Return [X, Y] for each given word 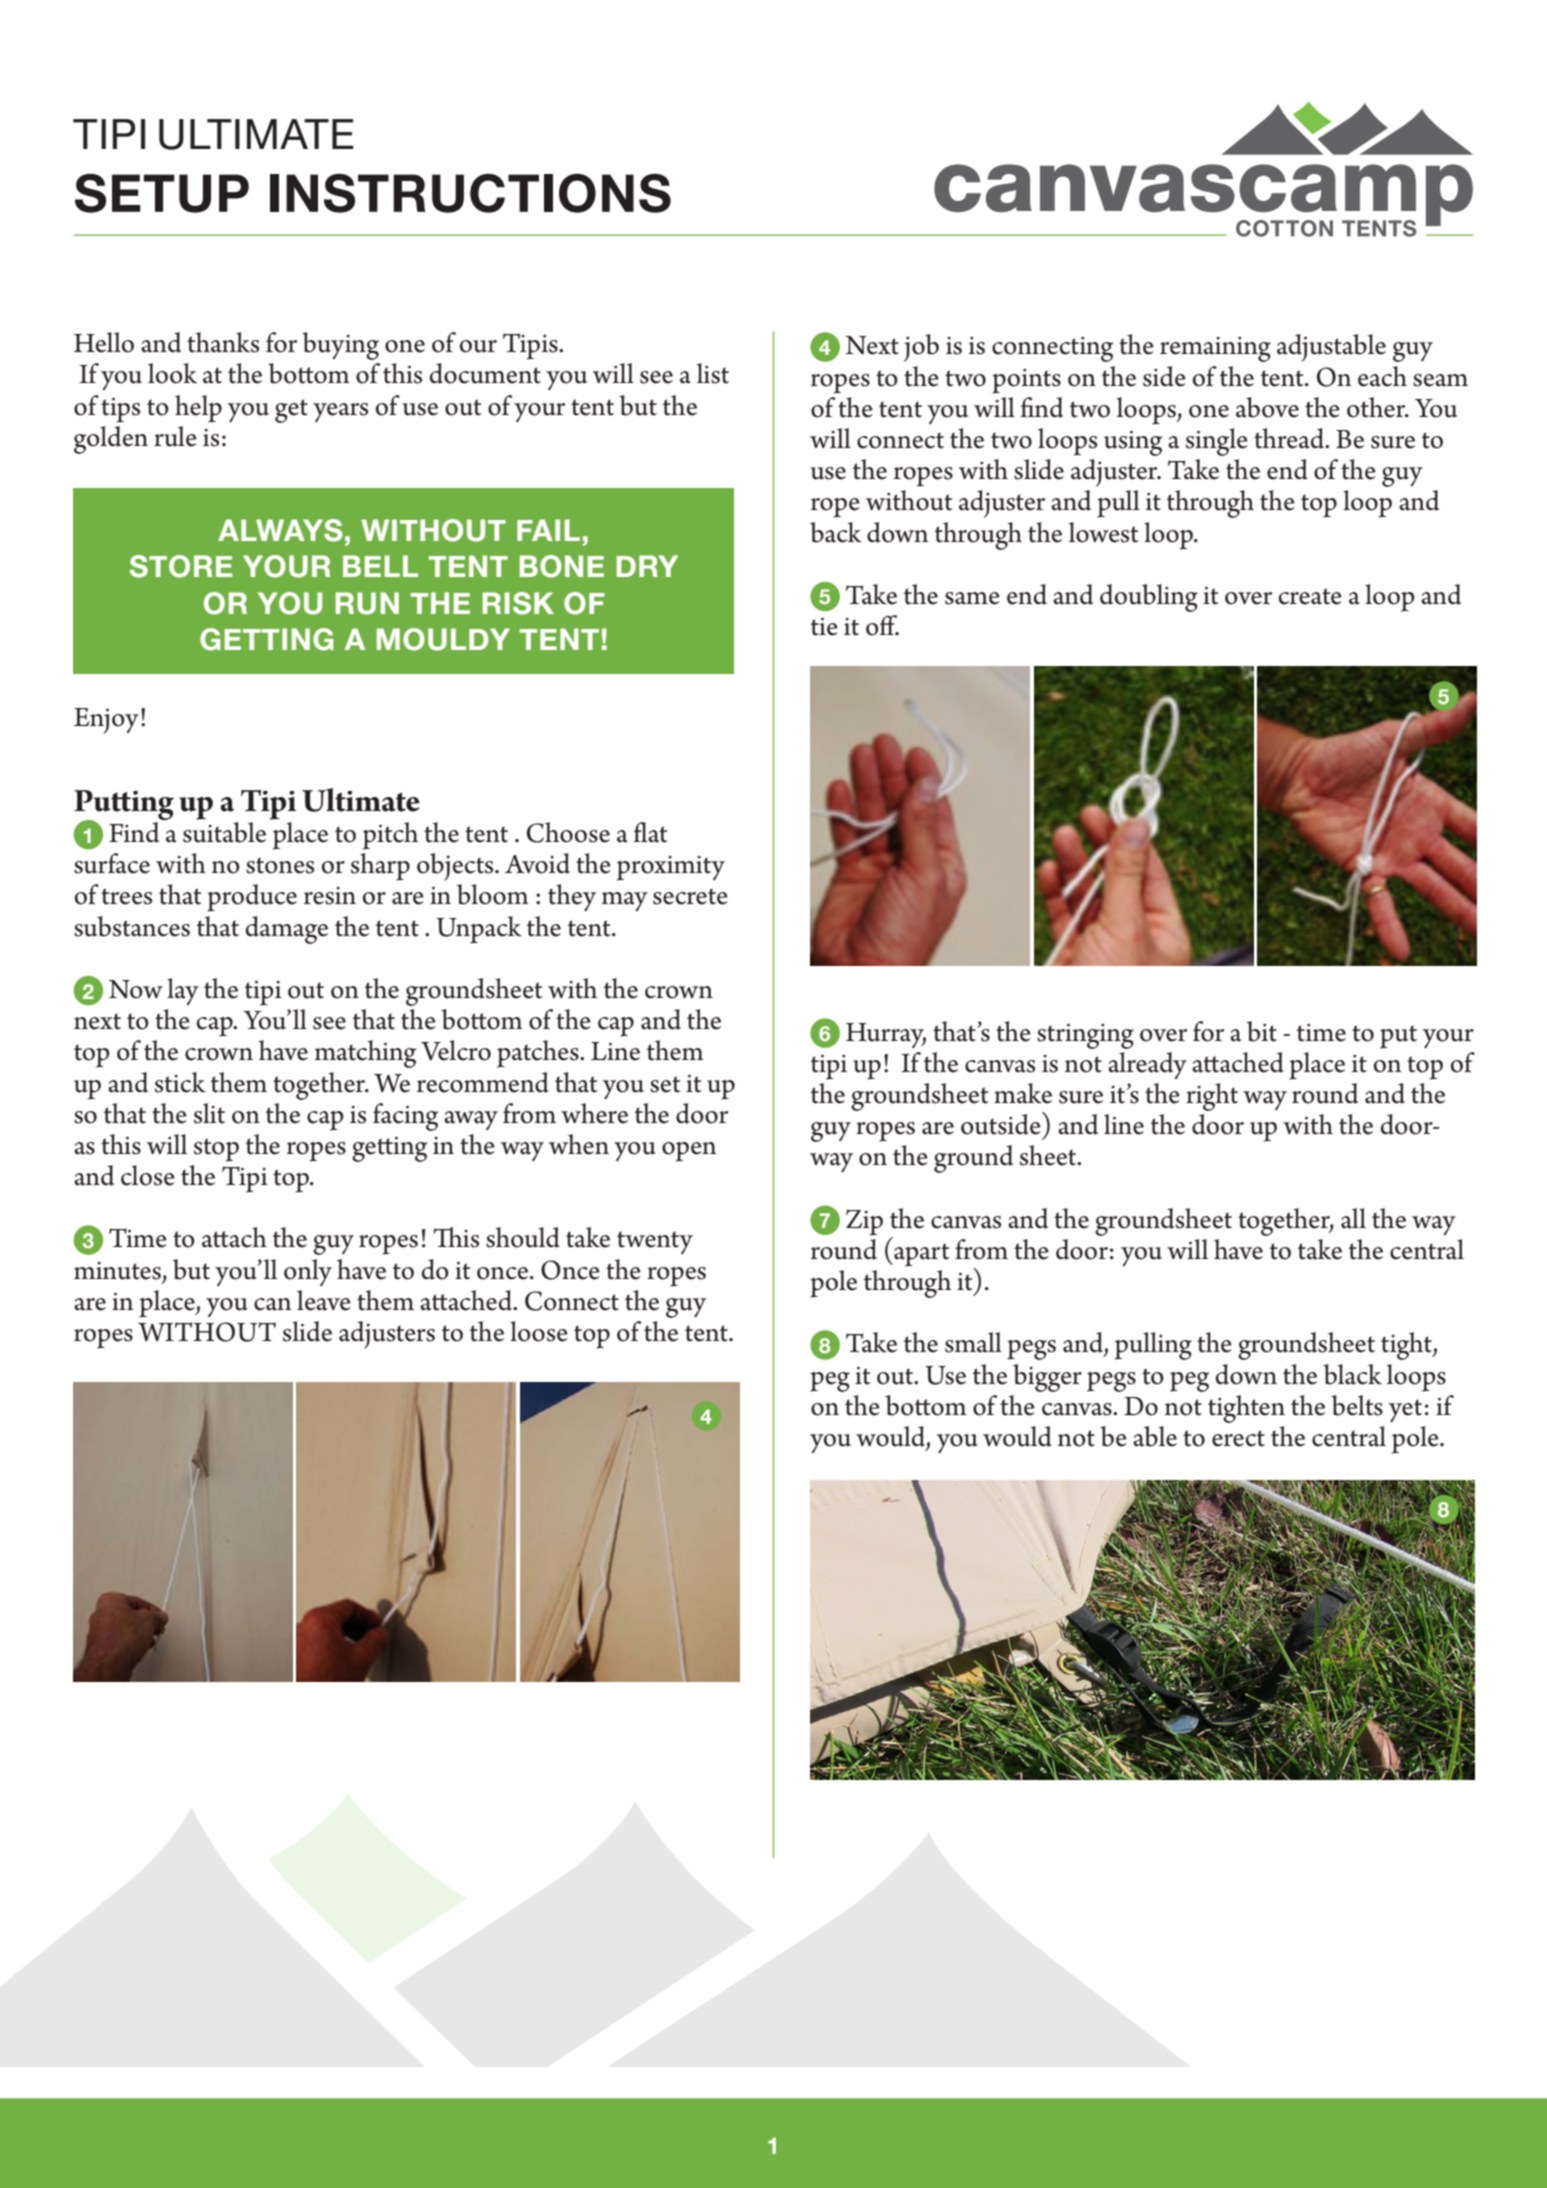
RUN [367, 603]
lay [183, 991]
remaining [1215, 349]
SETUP [162, 193]
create [1310, 596]
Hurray [886, 1035]
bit [1262, 1031]
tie [824, 627]
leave [324, 1300]
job [921, 348]
